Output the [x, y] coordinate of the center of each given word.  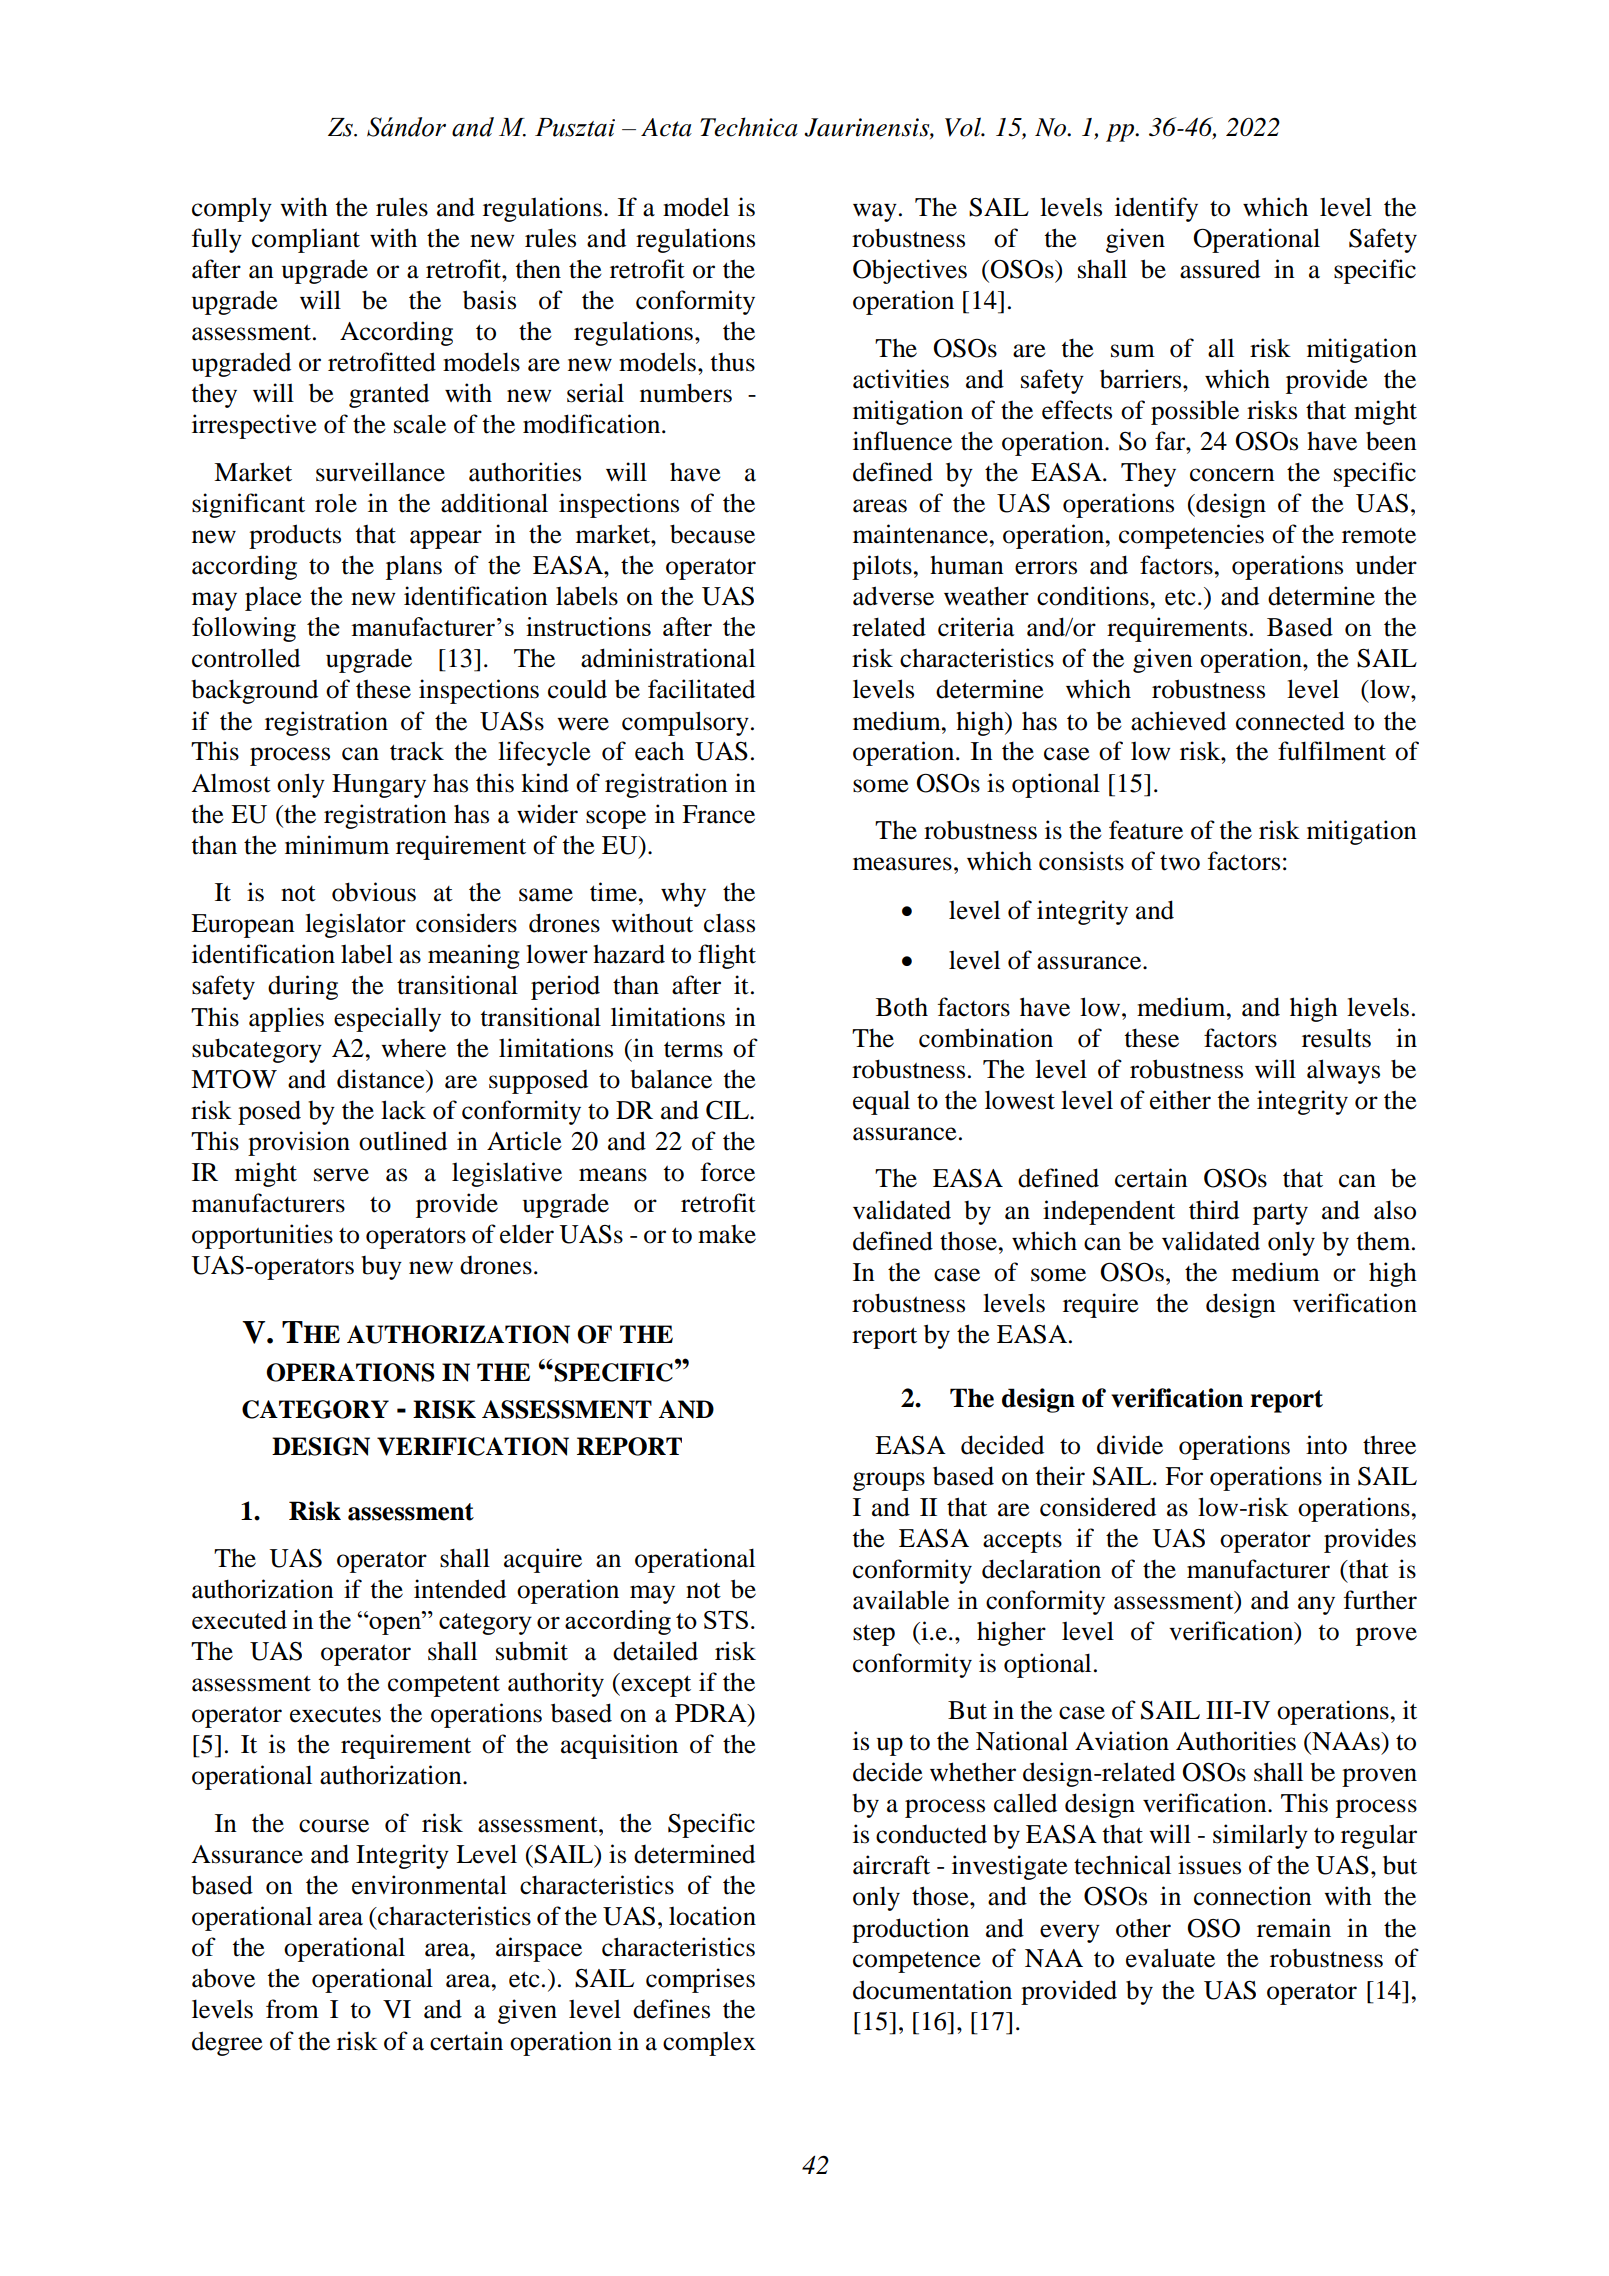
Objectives [910, 271]
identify [1156, 209]
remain [1294, 1928]
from [292, 2009]
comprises [700, 1980]
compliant [306, 240]
